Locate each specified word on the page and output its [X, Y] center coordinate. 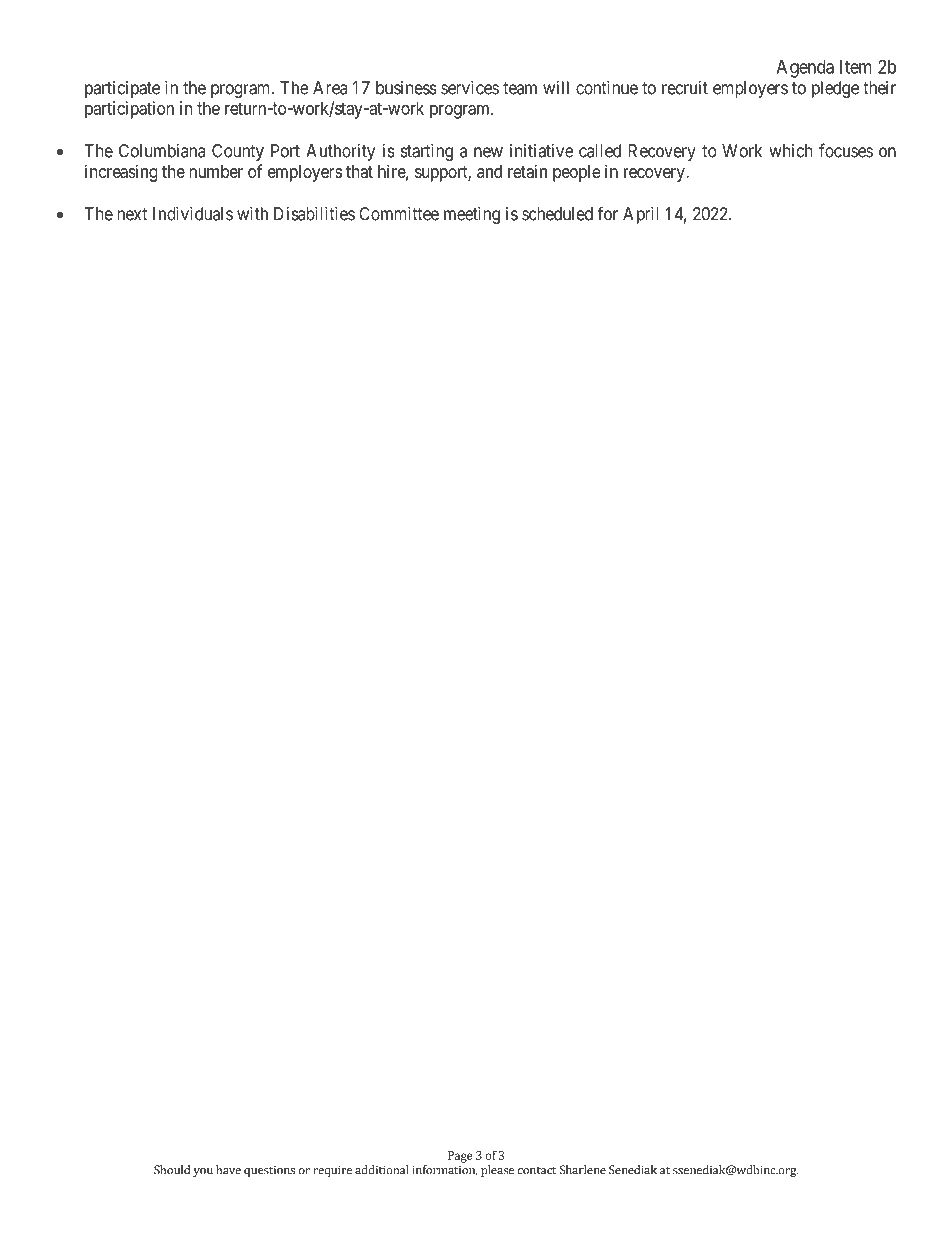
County [238, 152]
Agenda [805, 69]
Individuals [193, 214]
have [228, 1170]
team [520, 88]
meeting [472, 215]
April [640, 215]
